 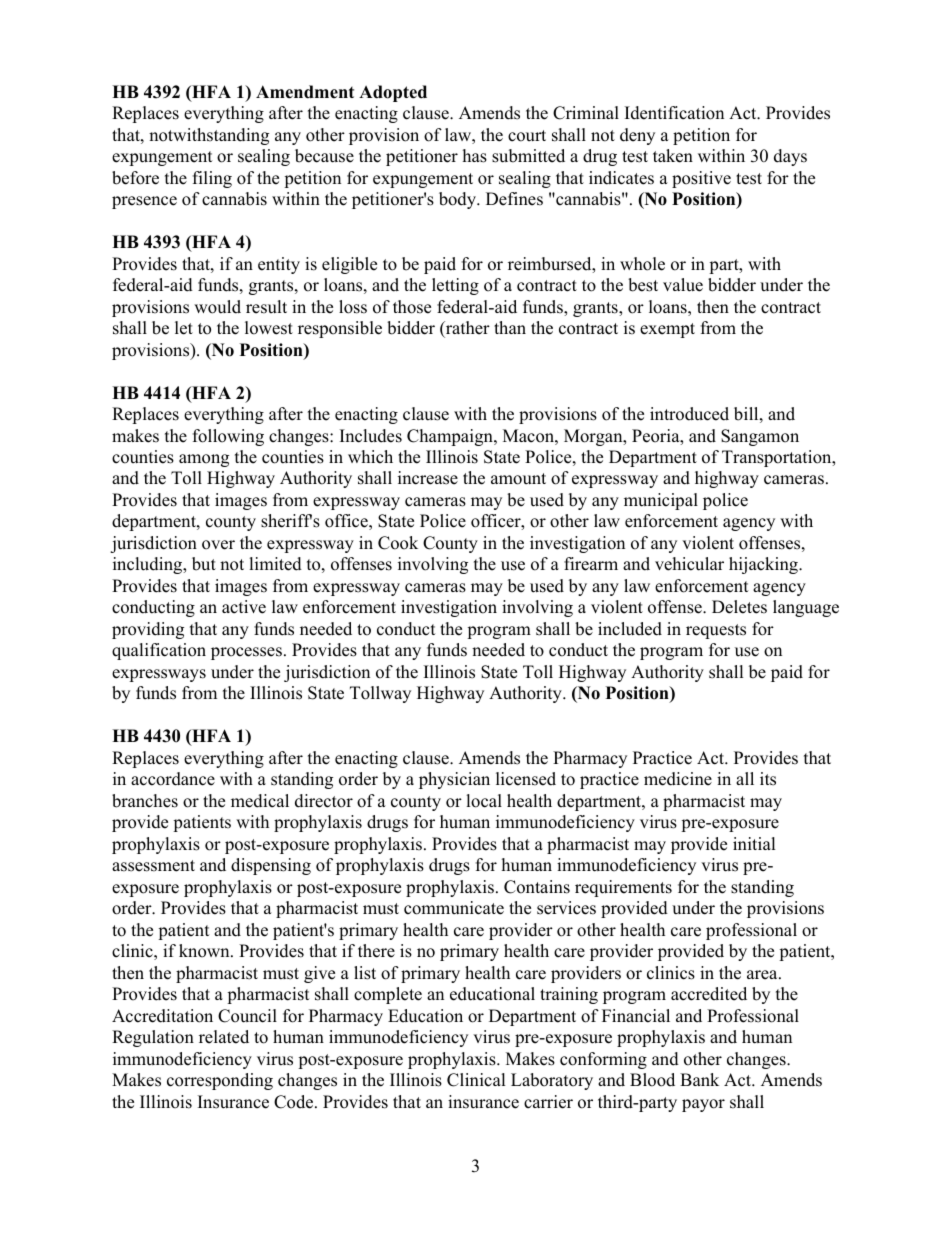 What do you see at coordinates (667, 330) in the screenshot?
I see `exempt` at bounding box center [667, 330].
